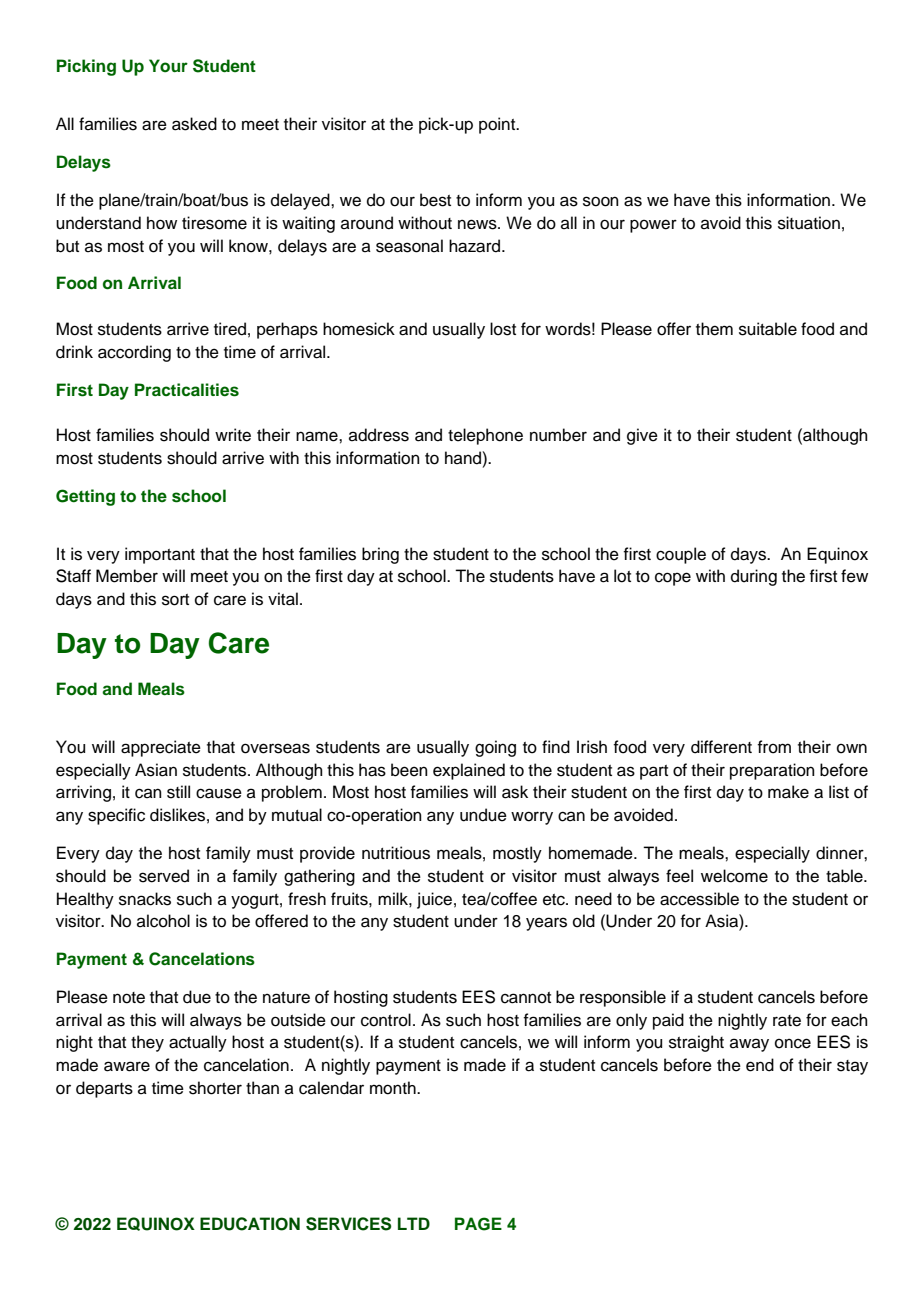 This image has height=1308, width=924. I want to click on lost, so click(503, 329).
